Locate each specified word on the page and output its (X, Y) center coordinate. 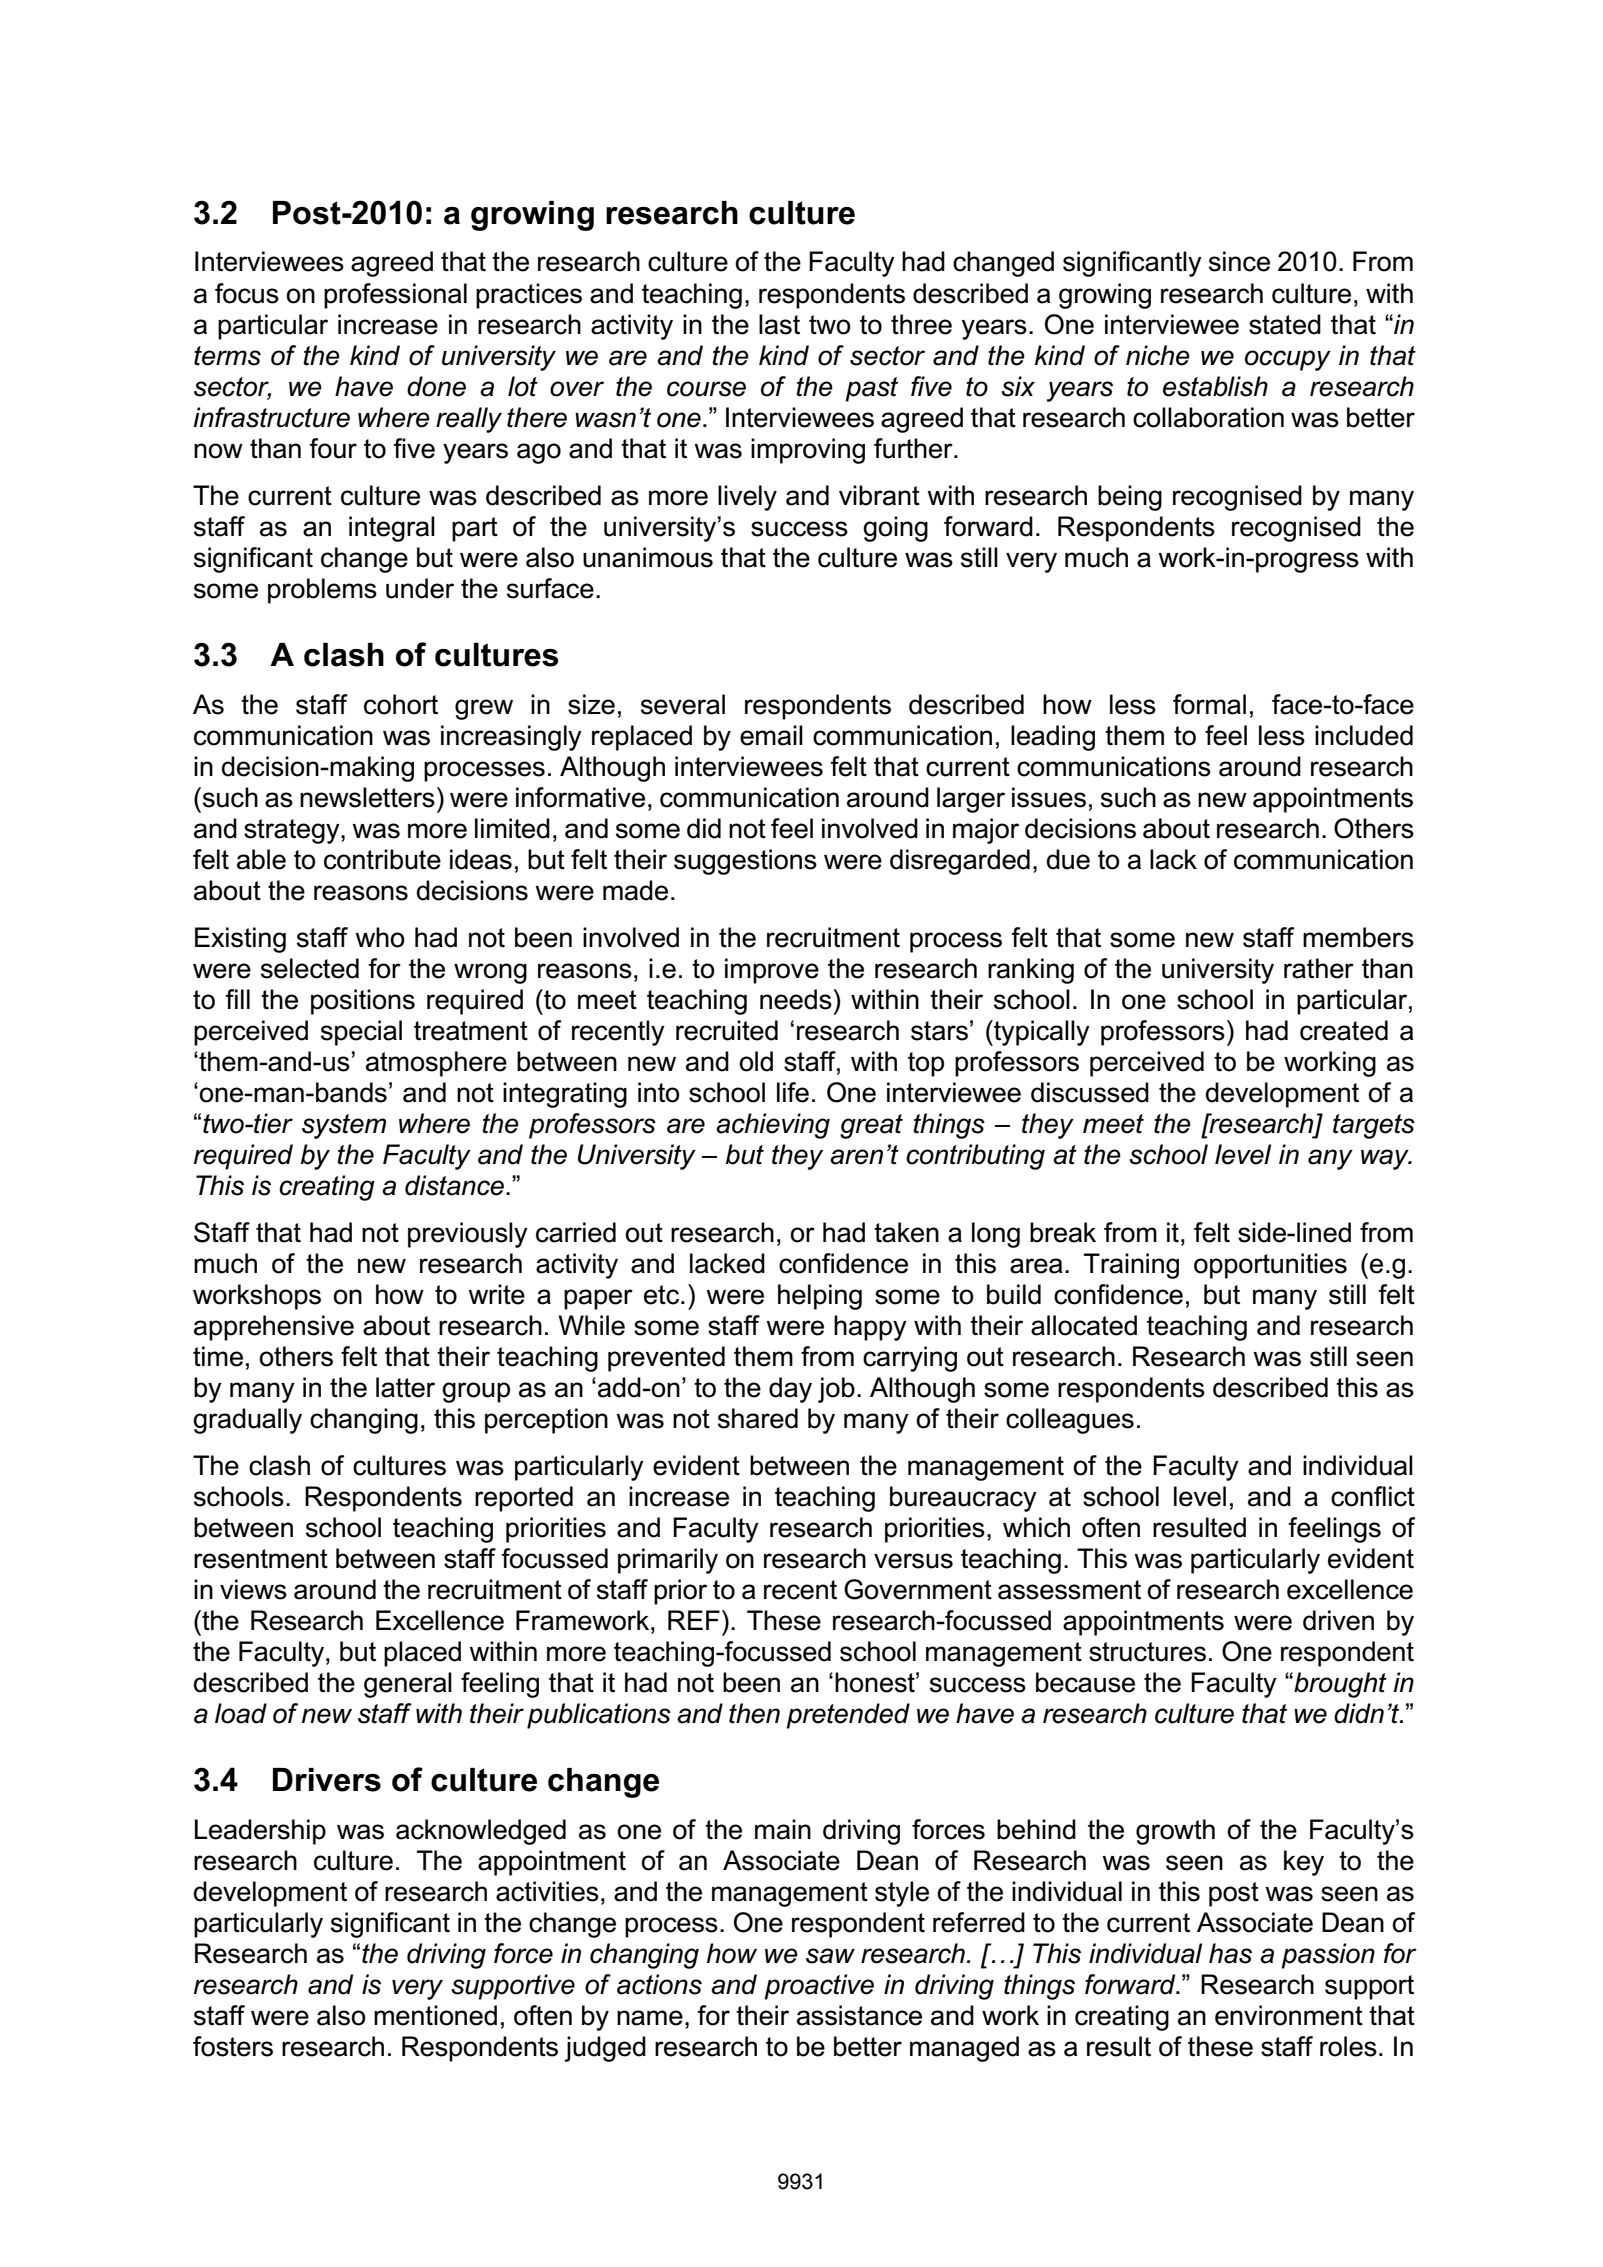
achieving (773, 1126)
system (344, 1126)
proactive (819, 1987)
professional (395, 296)
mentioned (435, 2015)
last (779, 324)
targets (1374, 1126)
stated (1285, 324)
